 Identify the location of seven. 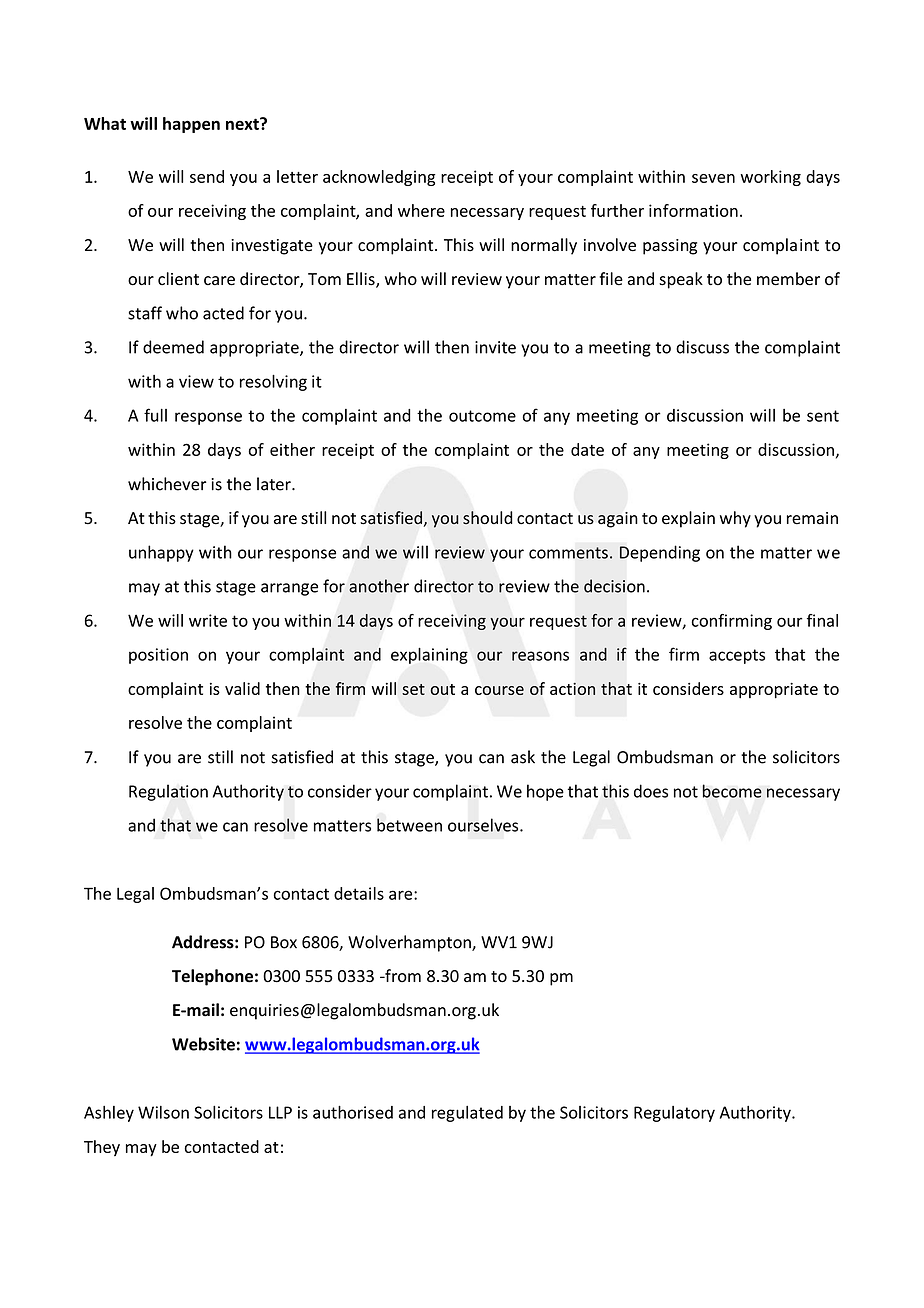
(713, 178).
